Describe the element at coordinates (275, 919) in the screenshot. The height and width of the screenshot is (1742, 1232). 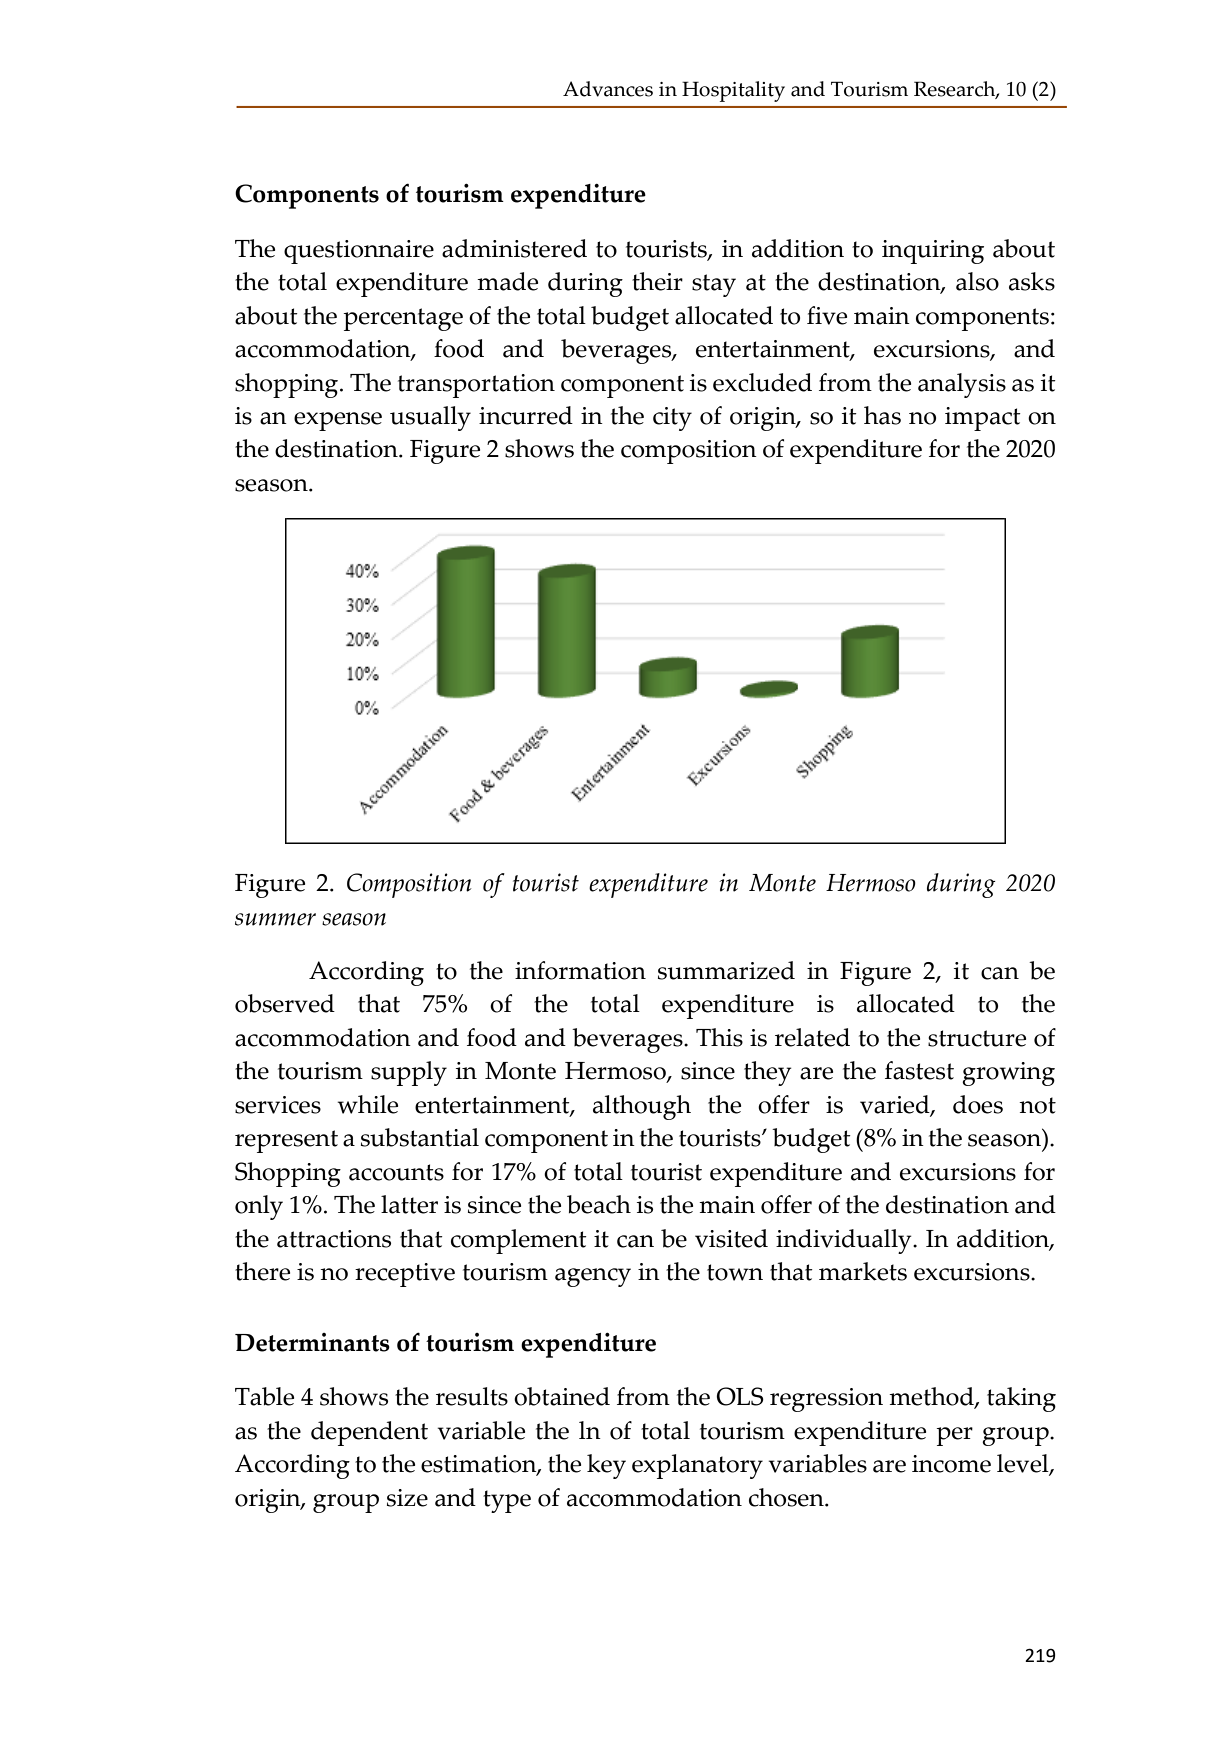
I see `summer` at that location.
